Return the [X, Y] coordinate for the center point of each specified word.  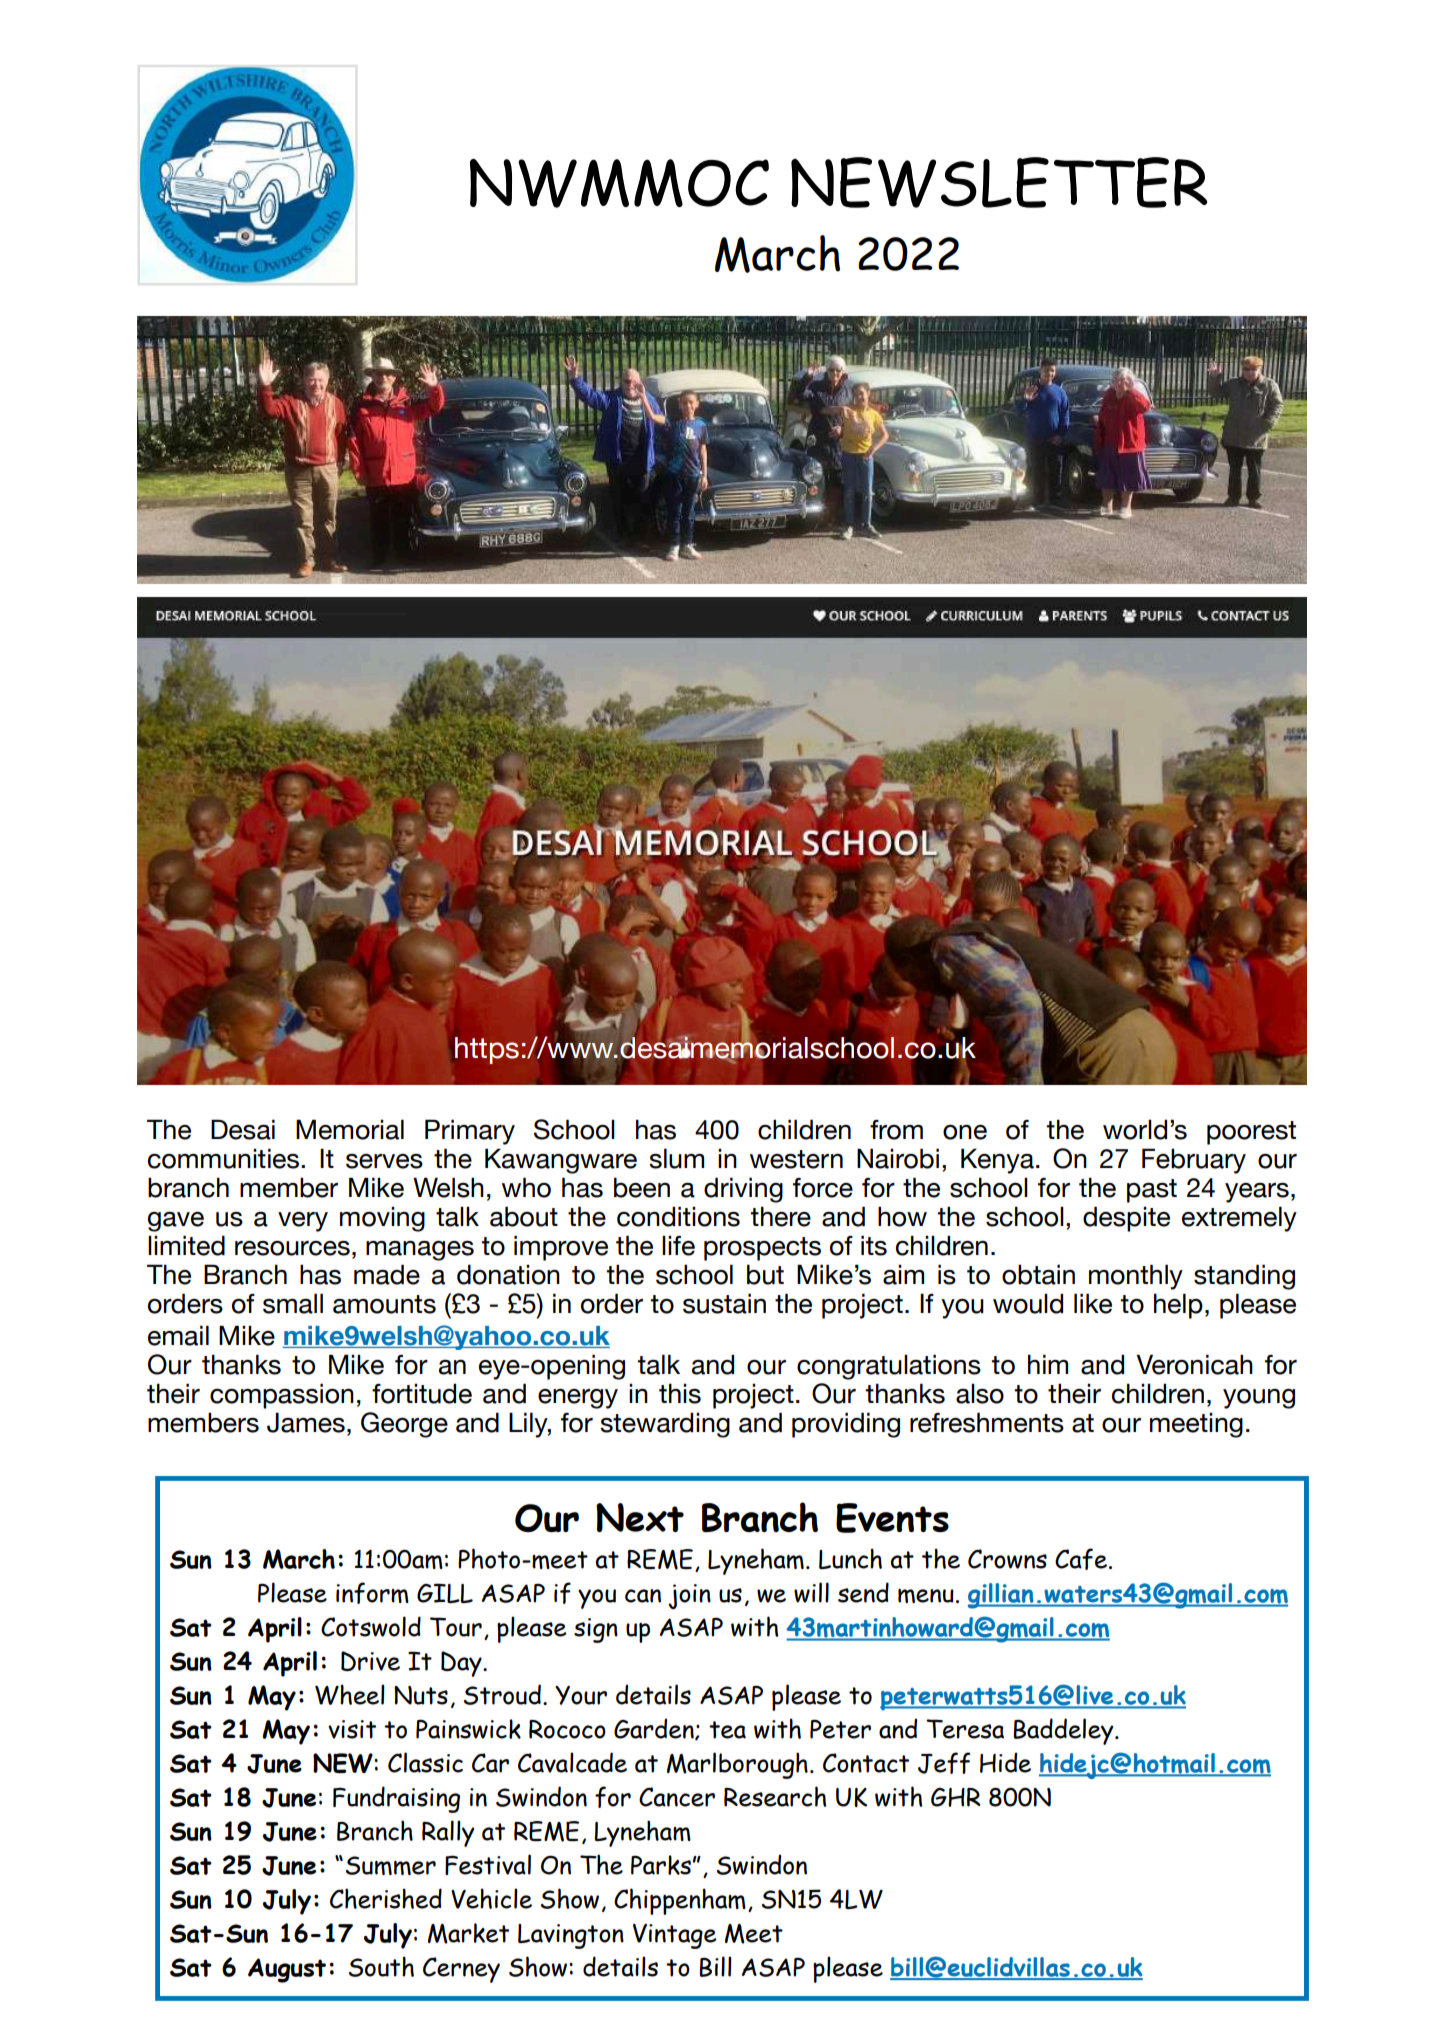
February [1194, 1161]
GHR [956, 1797]
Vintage [675, 1936]
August [287, 1970]
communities [225, 1158]
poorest [1251, 1133]
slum [676, 1158]
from [896, 1130]
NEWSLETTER [999, 182]
